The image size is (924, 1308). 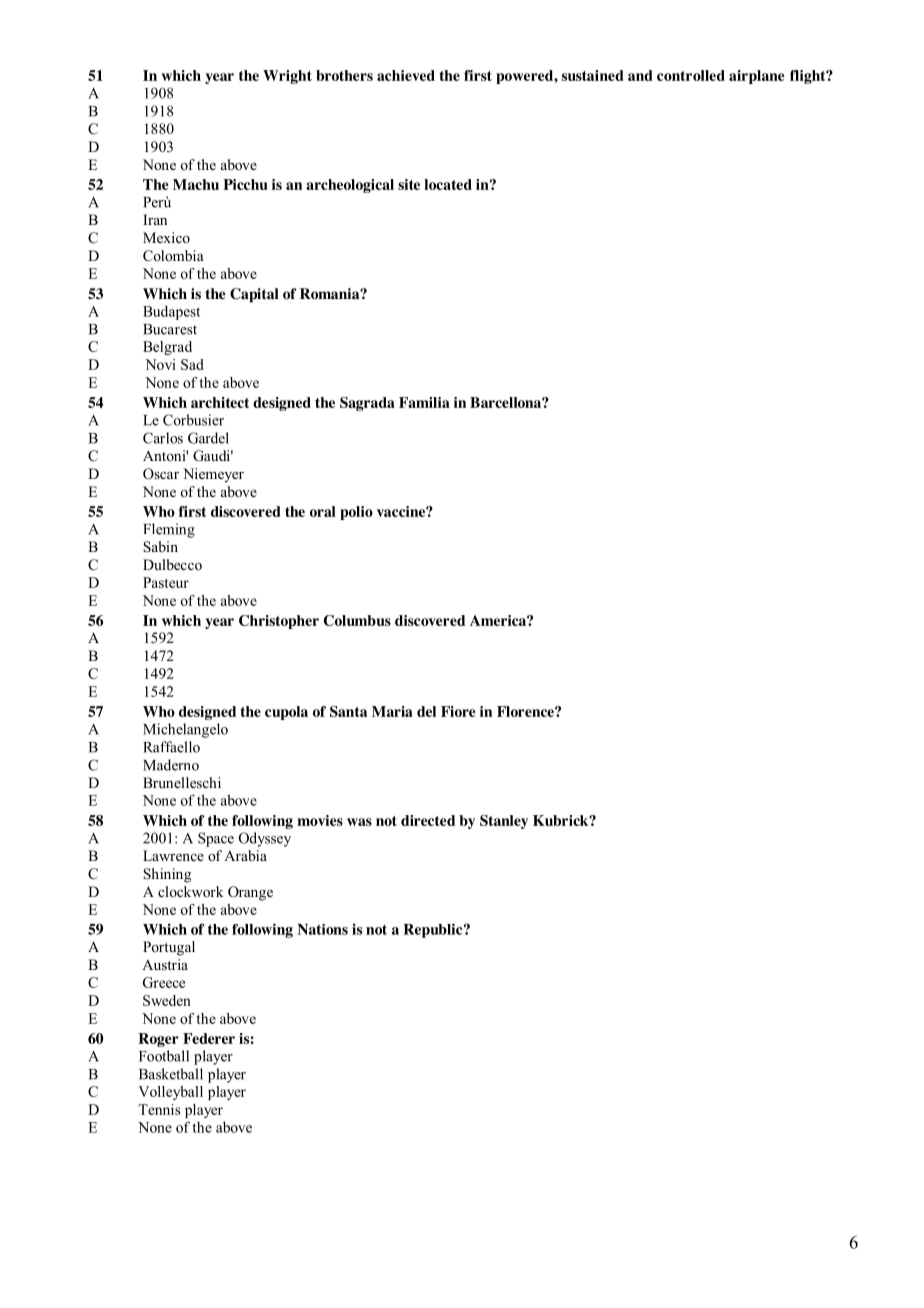 What do you see at coordinates (406, 75) in the document?
I see `achieved` at bounding box center [406, 75].
